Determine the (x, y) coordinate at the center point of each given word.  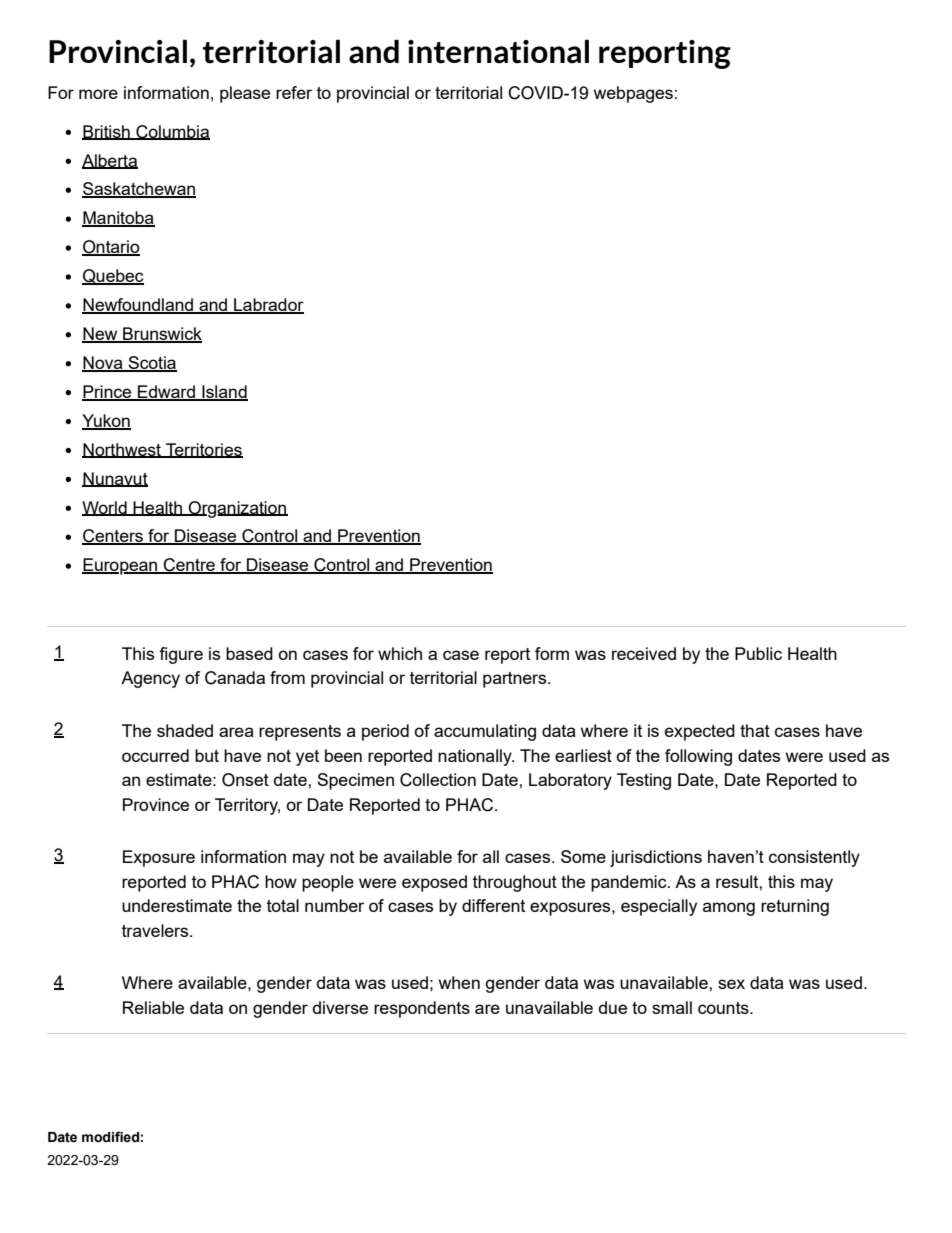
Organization (237, 509)
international (498, 51)
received (644, 653)
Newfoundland (139, 306)
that (755, 730)
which (400, 653)
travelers (156, 930)
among (729, 909)
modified (110, 1137)
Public (758, 653)
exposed (434, 883)
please (245, 94)
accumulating (485, 732)
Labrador (268, 306)
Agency (150, 679)
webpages (633, 94)
